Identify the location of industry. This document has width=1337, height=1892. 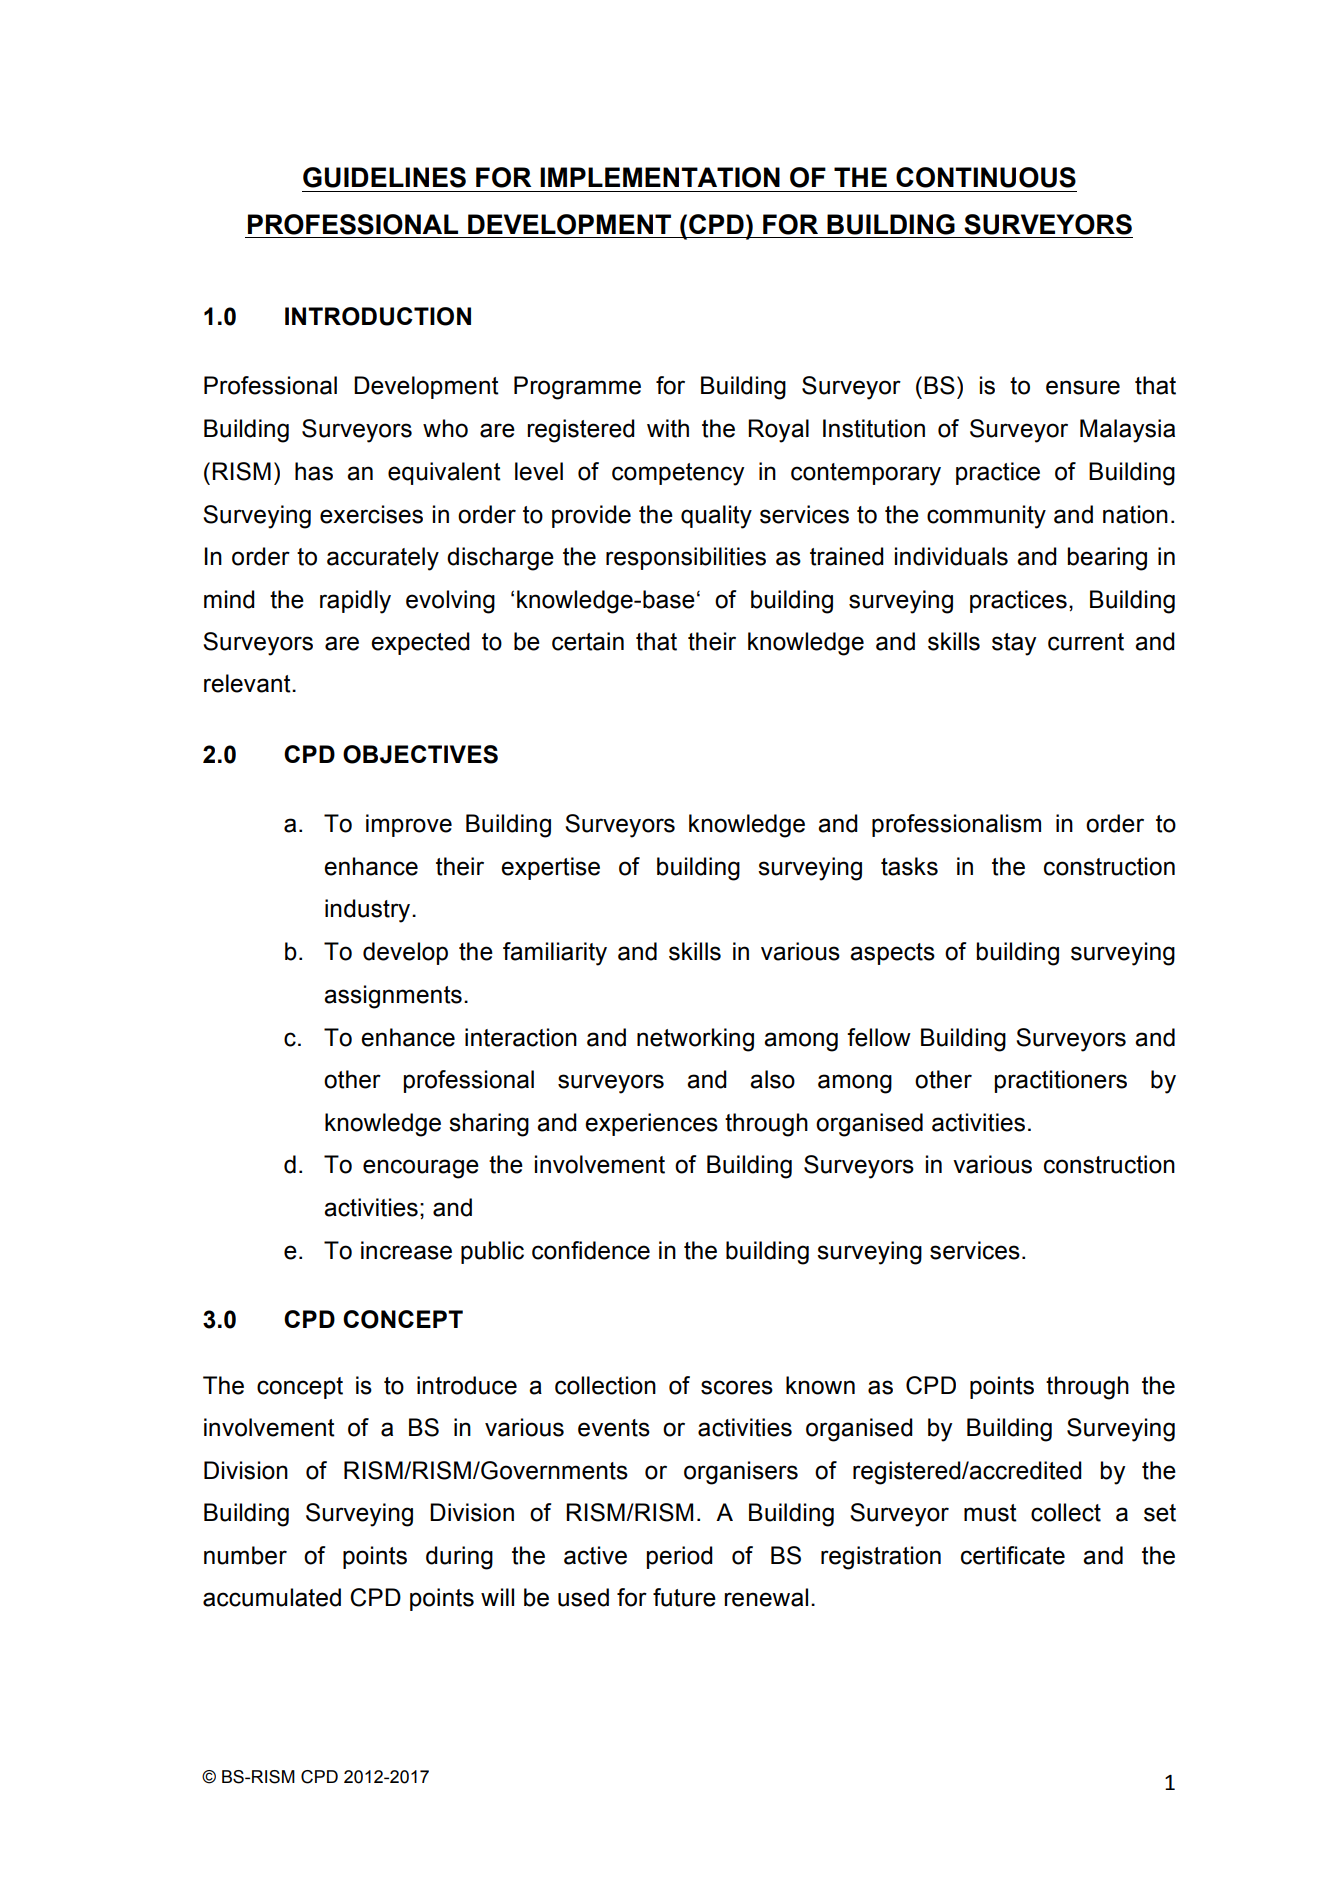
(369, 911).
